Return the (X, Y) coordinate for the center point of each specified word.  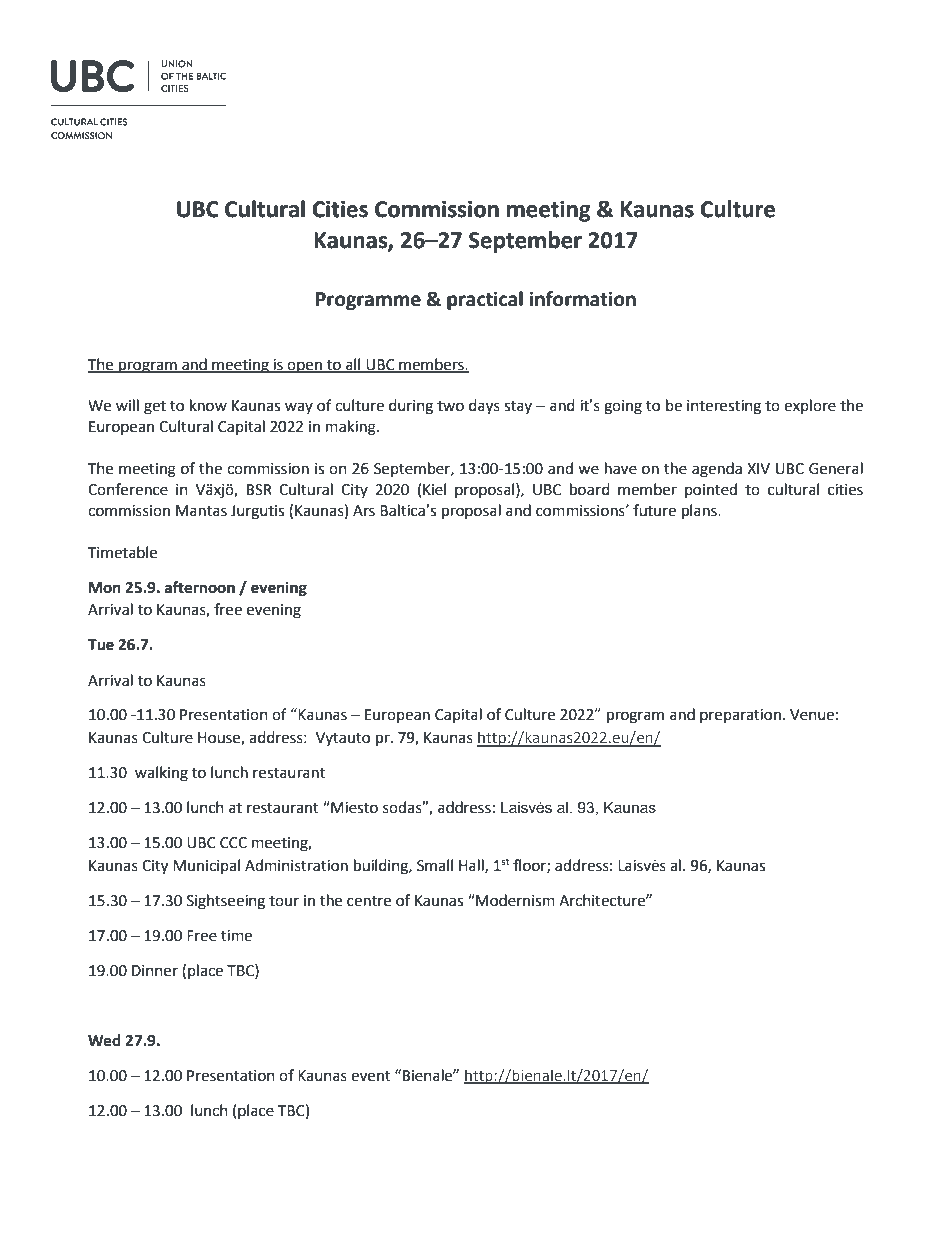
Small (435, 865)
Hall (472, 866)
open (305, 367)
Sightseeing (226, 902)
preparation (740, 716)
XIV (758, 468)
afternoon (200, 587)
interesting (724, 407)
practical (485, 300)
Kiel (434, 489)
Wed (104, 1040)
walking (161, 774)
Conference (128, 489)
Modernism (514, 900)
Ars (364, 511)
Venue (812, 715)
